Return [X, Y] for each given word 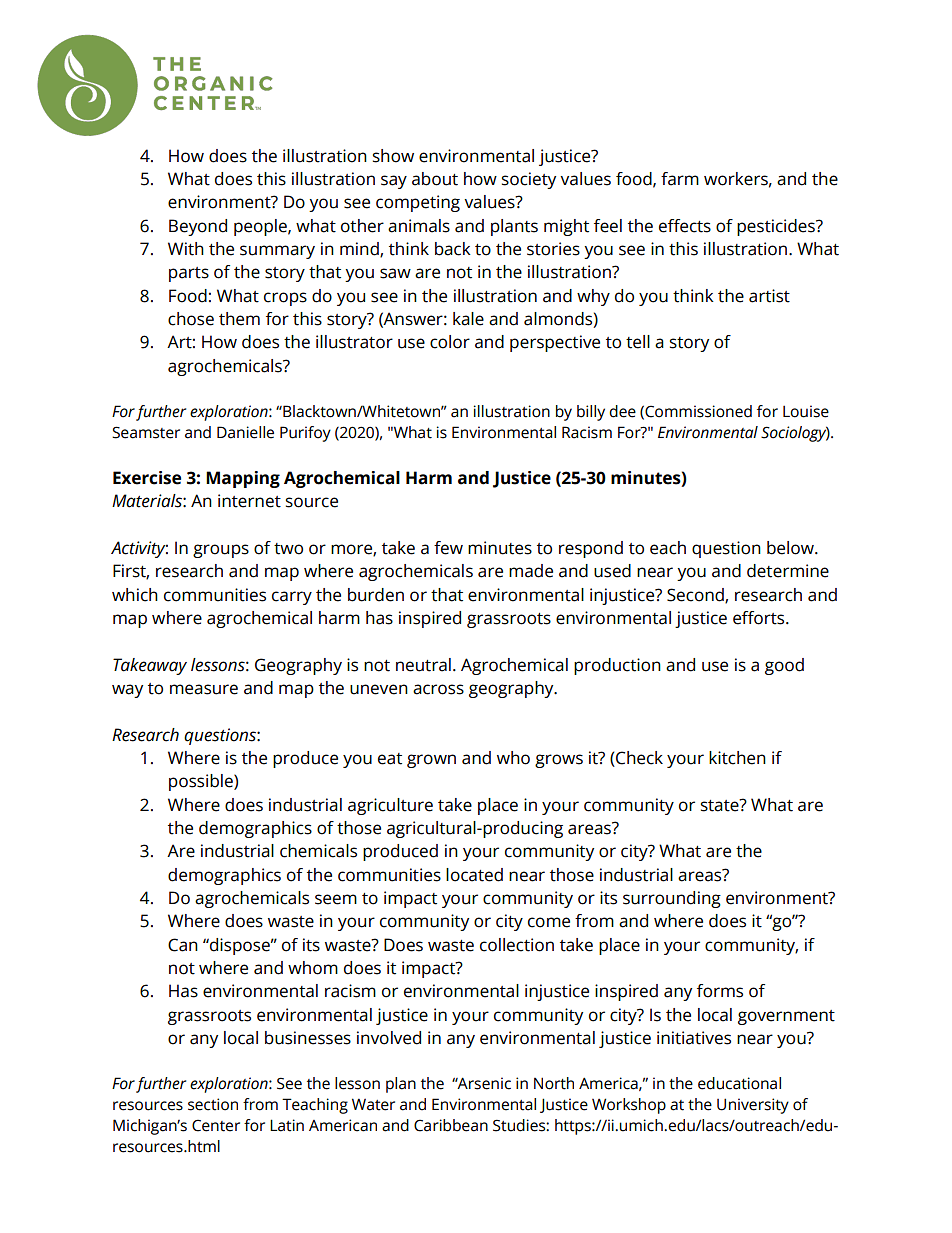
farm [680, 179]
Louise [806, 411]
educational [739, 1083]
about [435, 179]
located [474, 875]
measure [204, 689]
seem [336, 899]
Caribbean [451, 1125]
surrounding [672, 899]
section [213, 1104]
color [450, 342]
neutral [423, 665]
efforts [760, 618]
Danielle [245, 432]
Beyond [198, 227]
